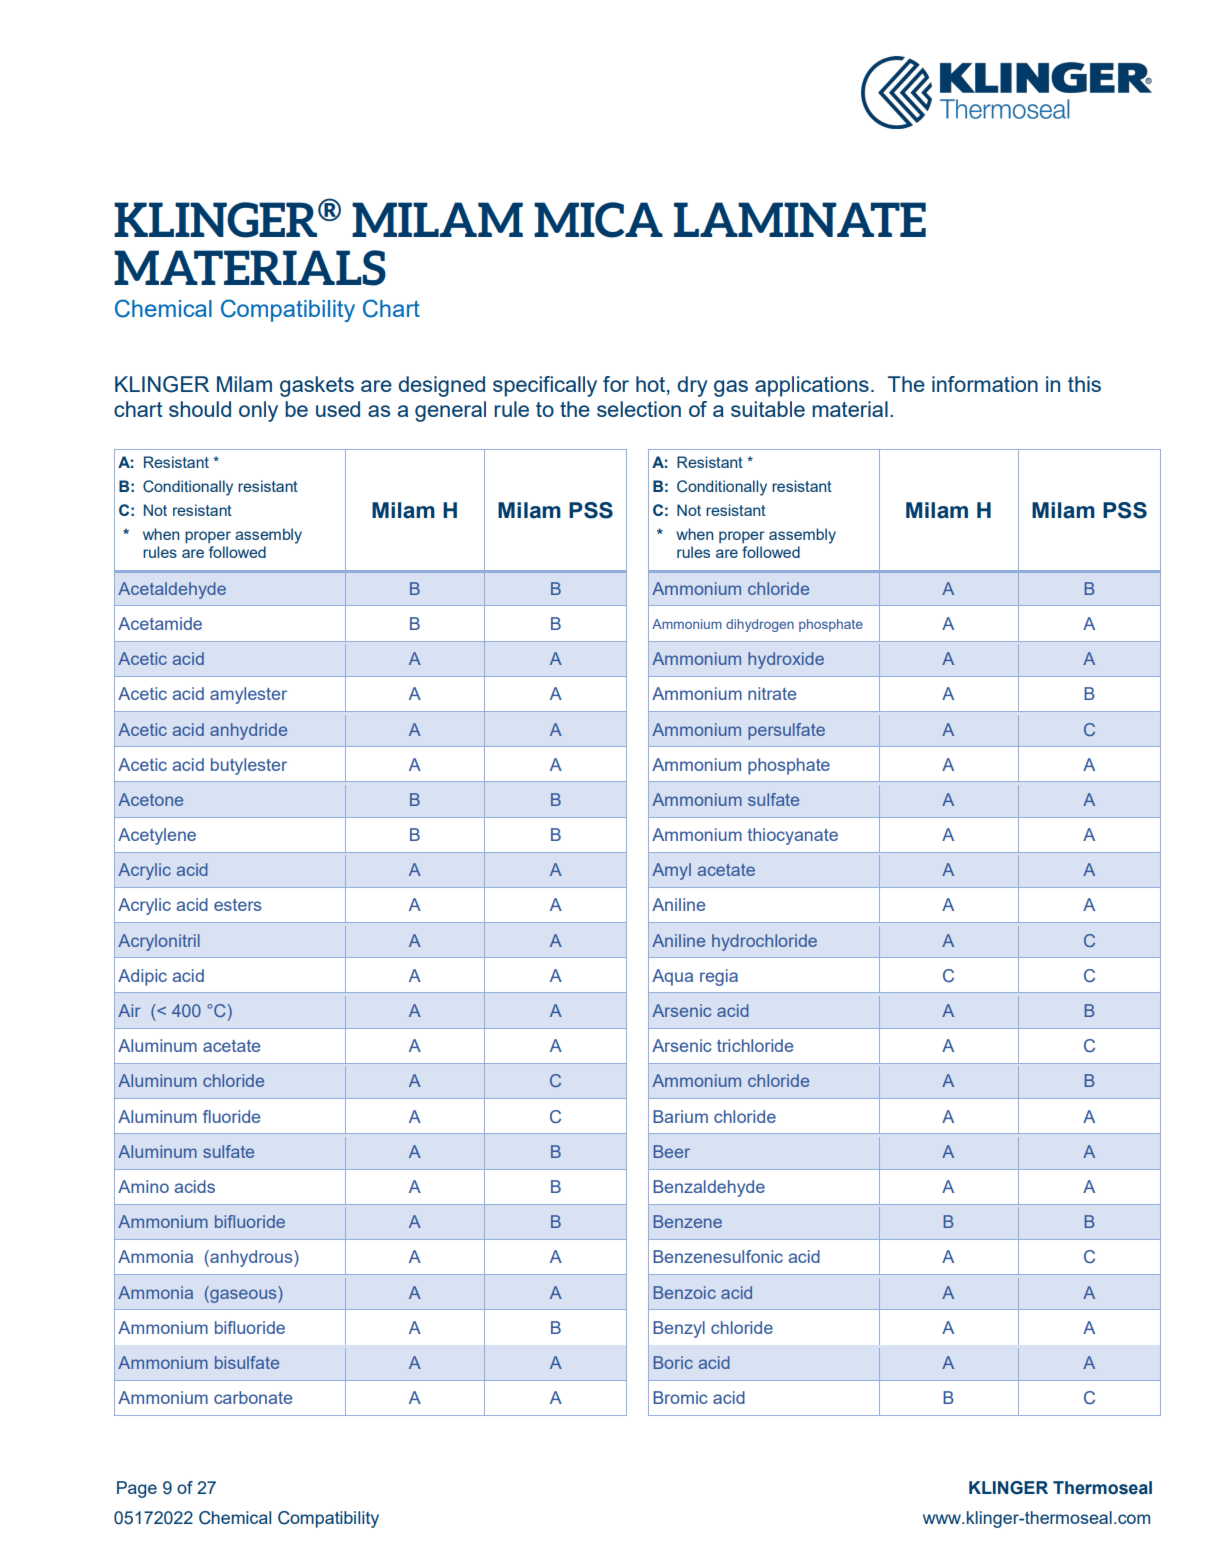 The height and width of the document is (1566, 1210). I want to click on Boric, so click(673, 1362).
